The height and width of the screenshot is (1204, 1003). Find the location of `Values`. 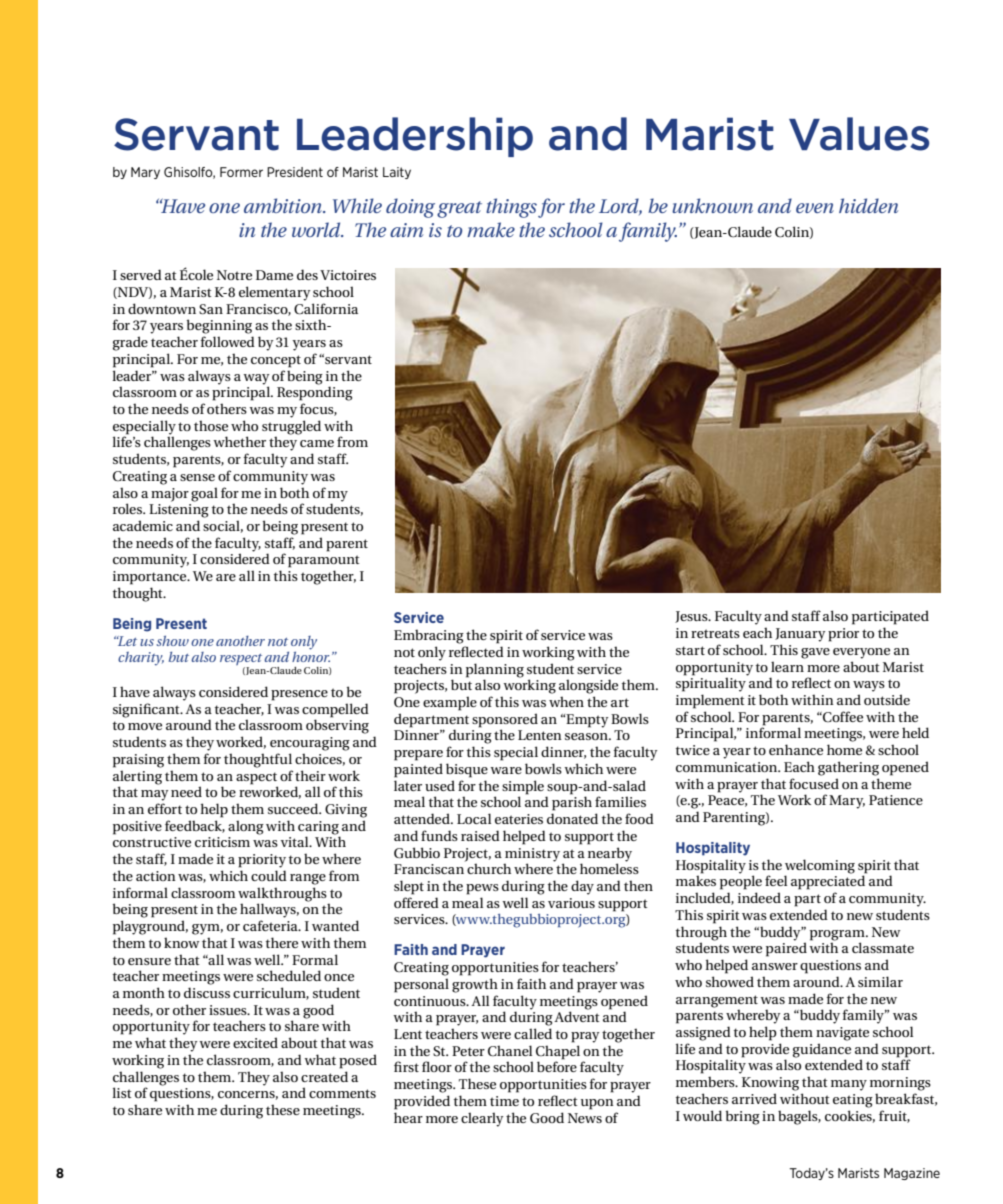

Values is located at coordinates (859, 134).
